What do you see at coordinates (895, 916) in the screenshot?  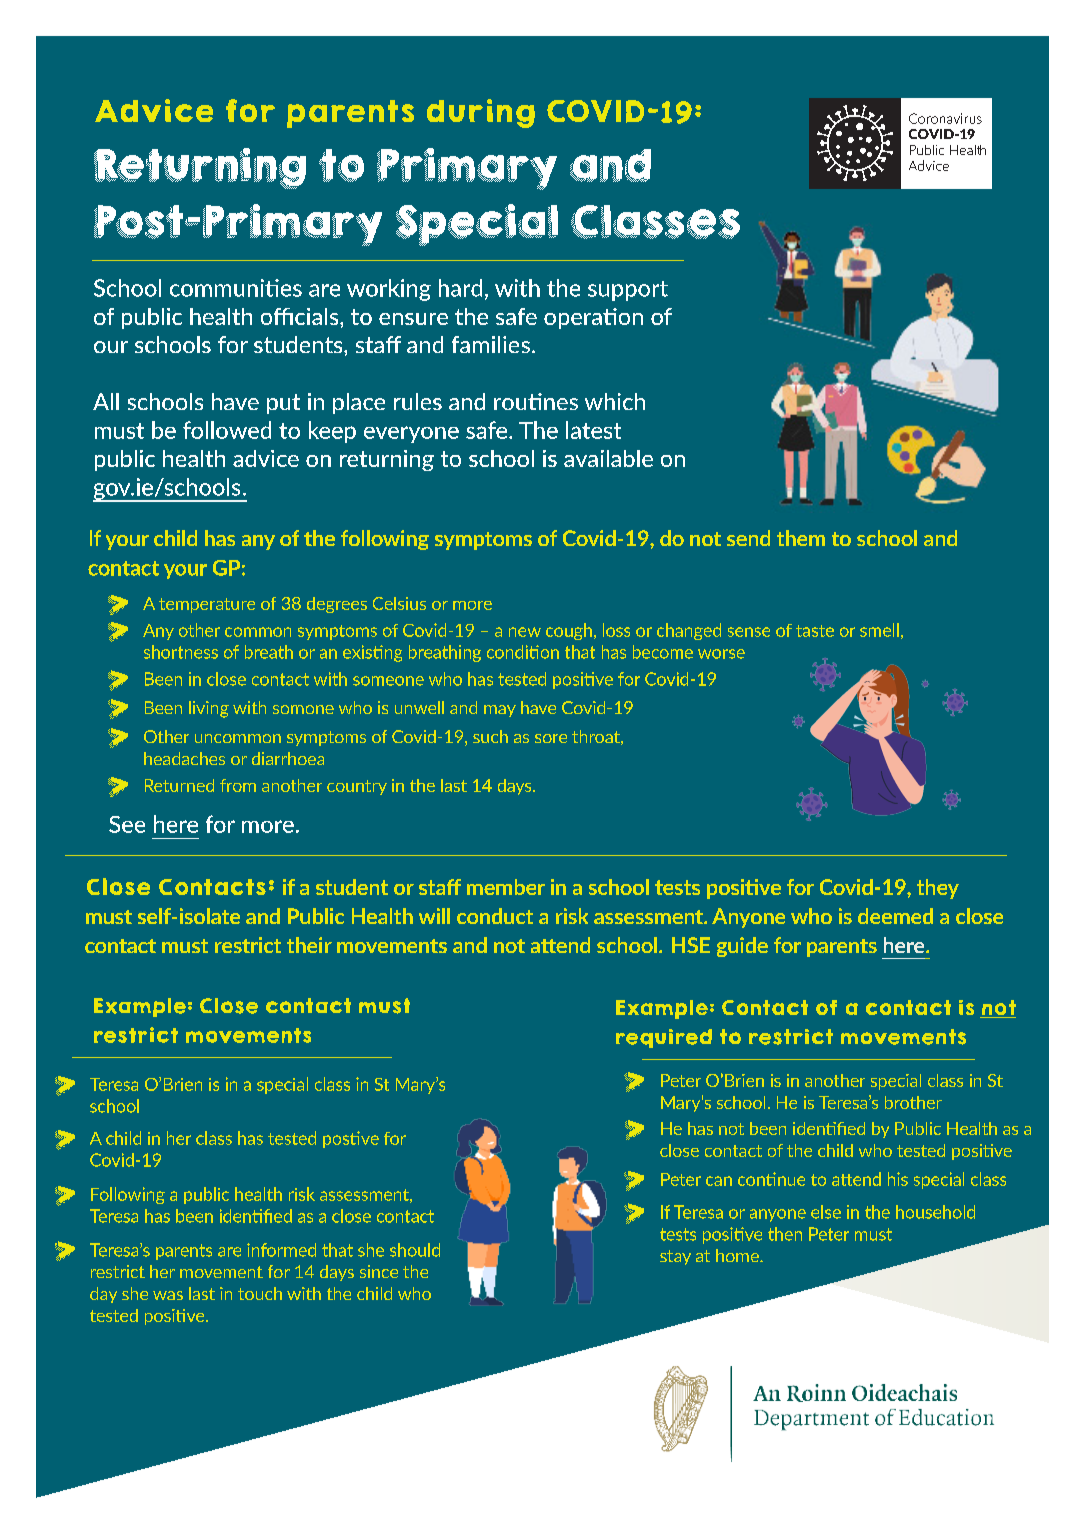 I see `deemed` at bounding box center [895, 916].
